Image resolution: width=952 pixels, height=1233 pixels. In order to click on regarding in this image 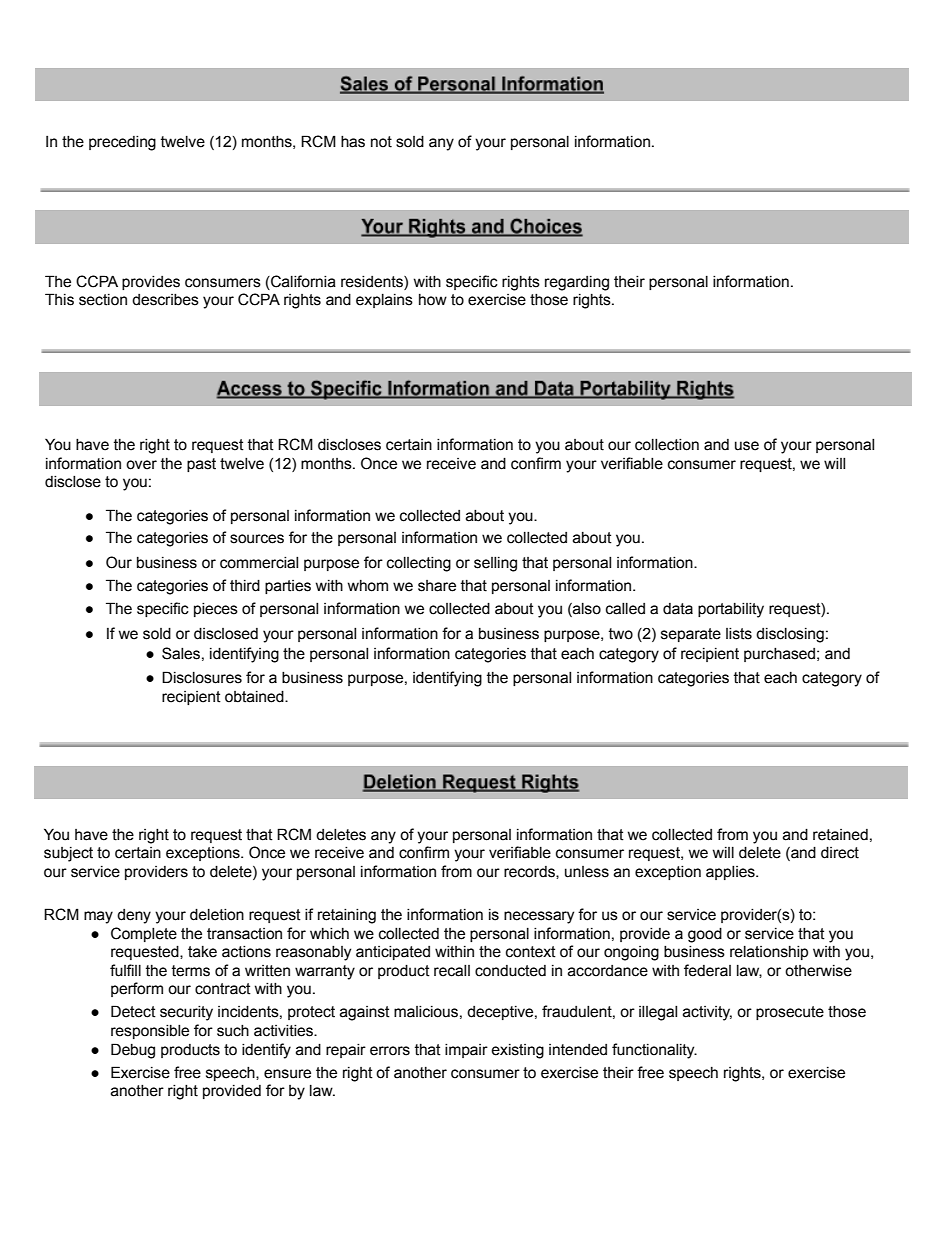, I will do `click(577, 283)`.
